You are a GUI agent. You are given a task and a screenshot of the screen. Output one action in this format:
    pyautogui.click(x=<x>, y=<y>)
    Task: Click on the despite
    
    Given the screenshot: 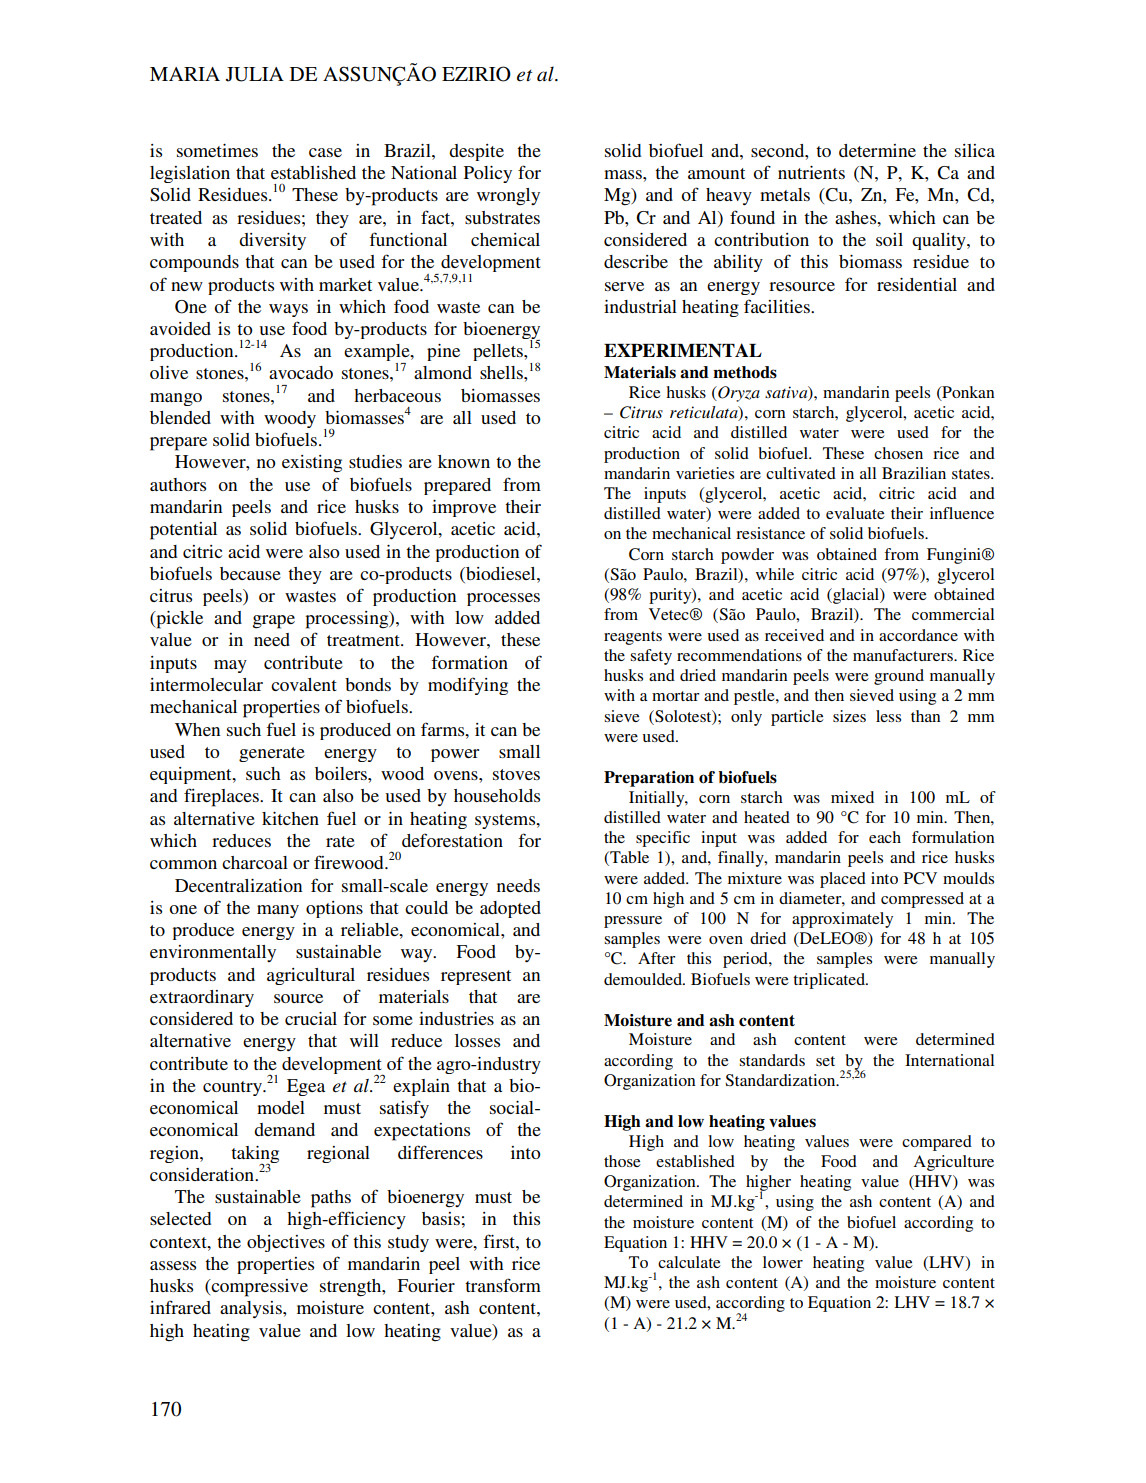 What is the action you would take?
    pyautogui.click(x=476, y=152)
